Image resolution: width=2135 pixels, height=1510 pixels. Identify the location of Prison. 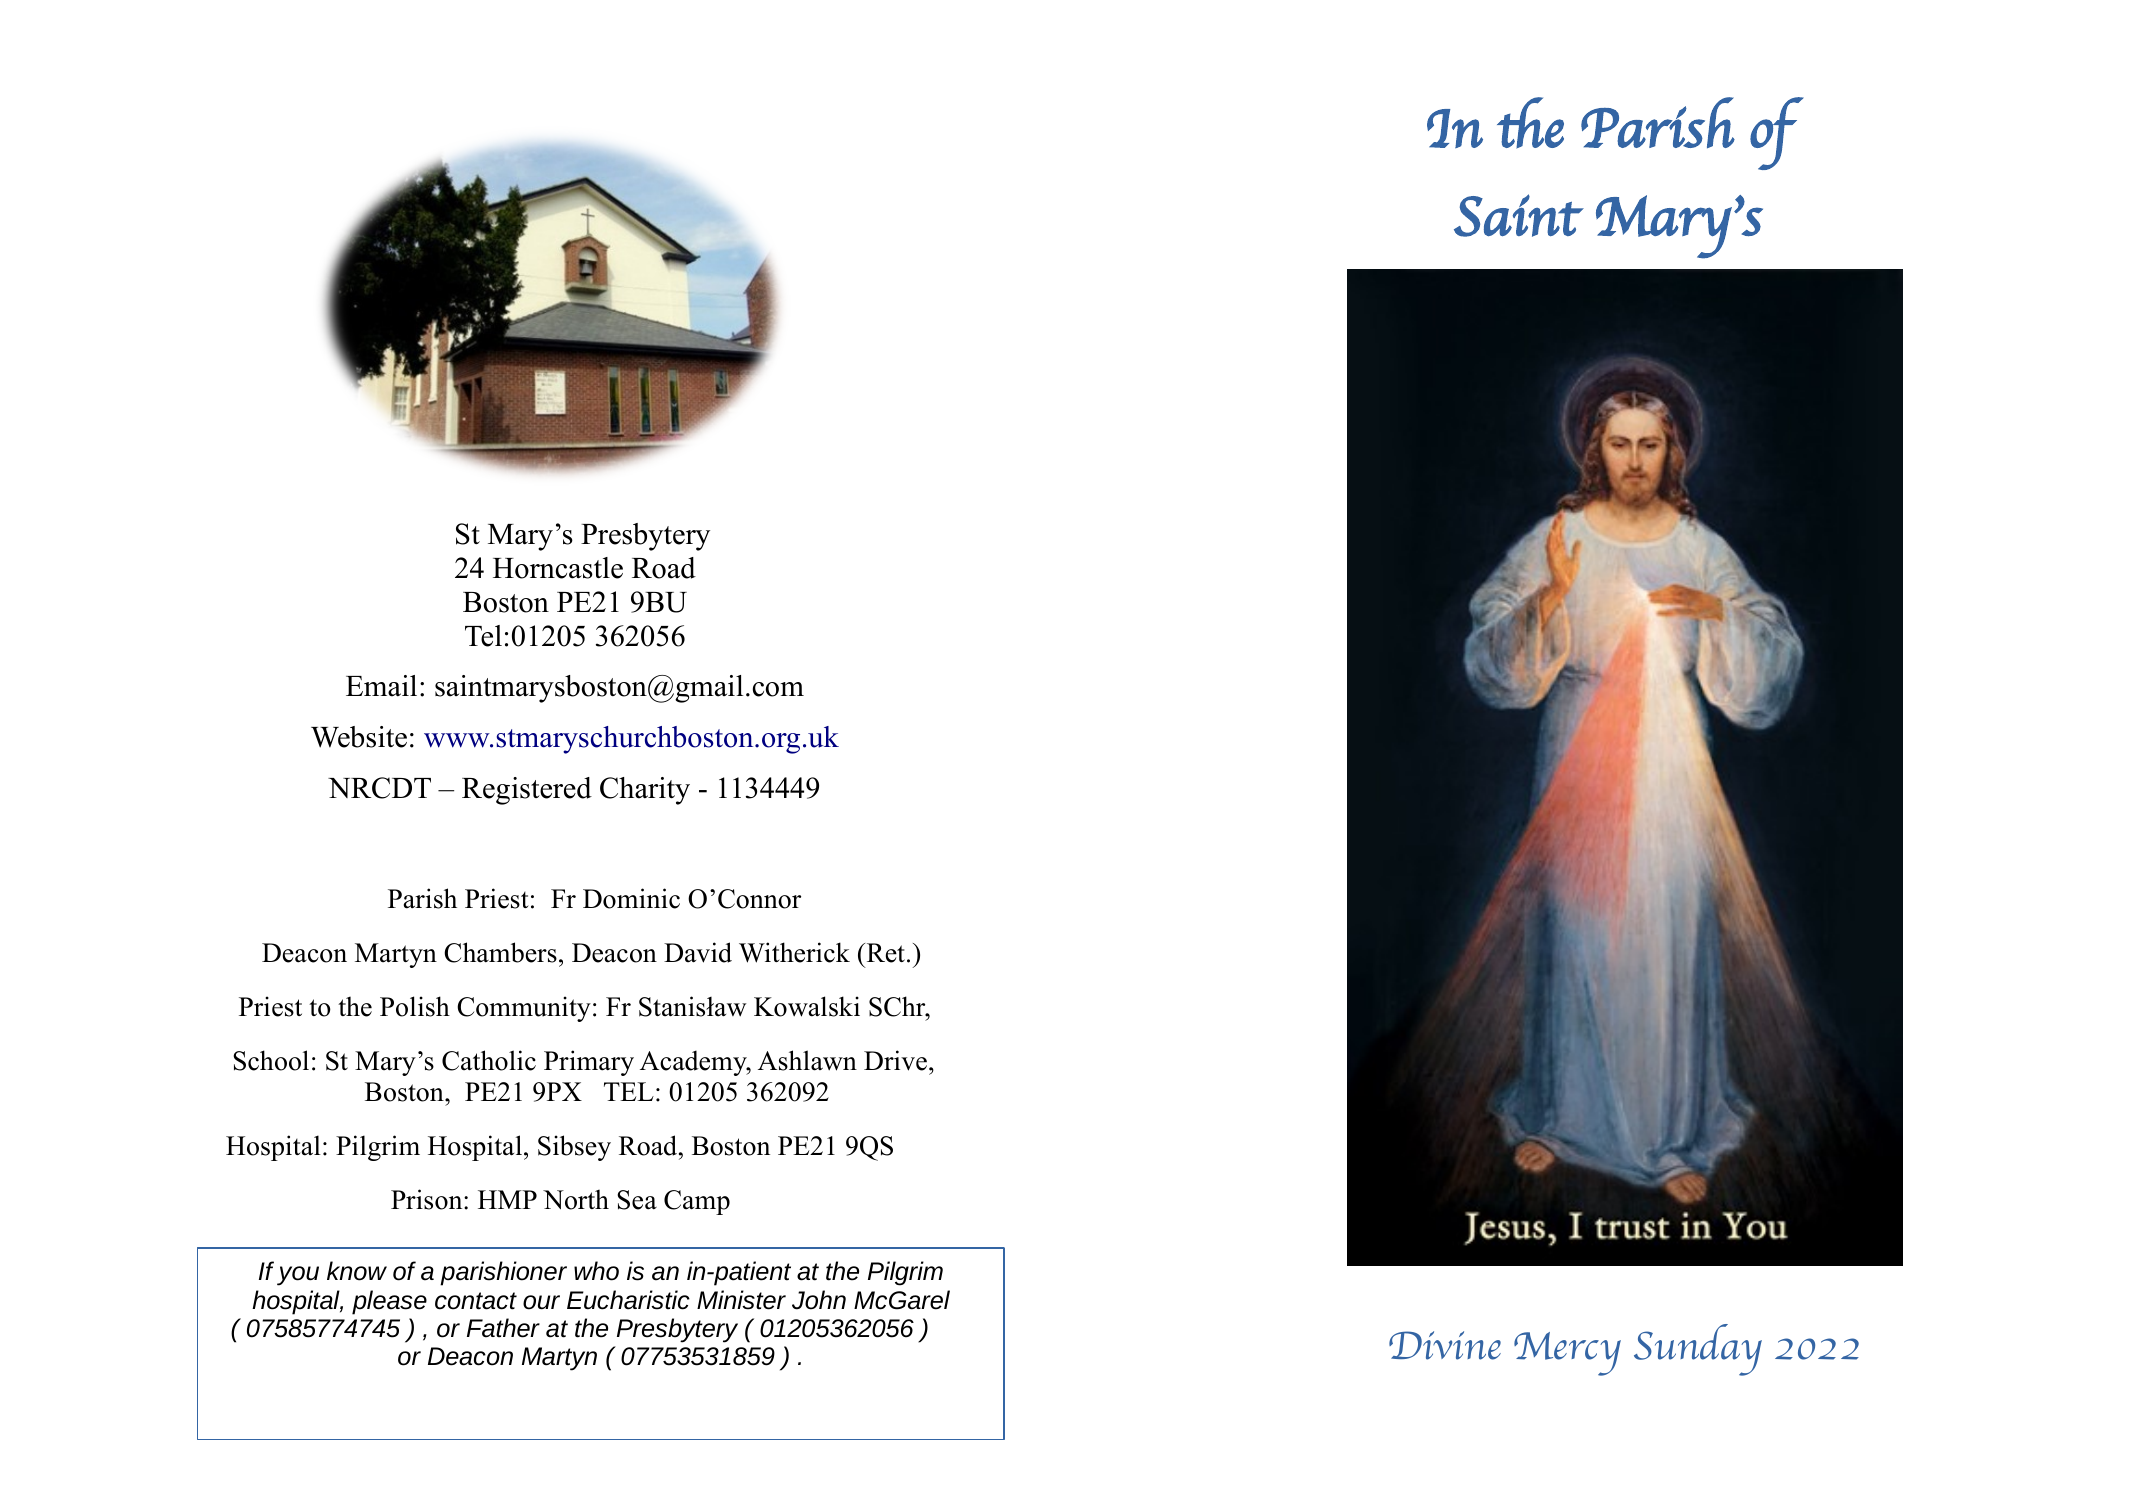
(428, 1199).
